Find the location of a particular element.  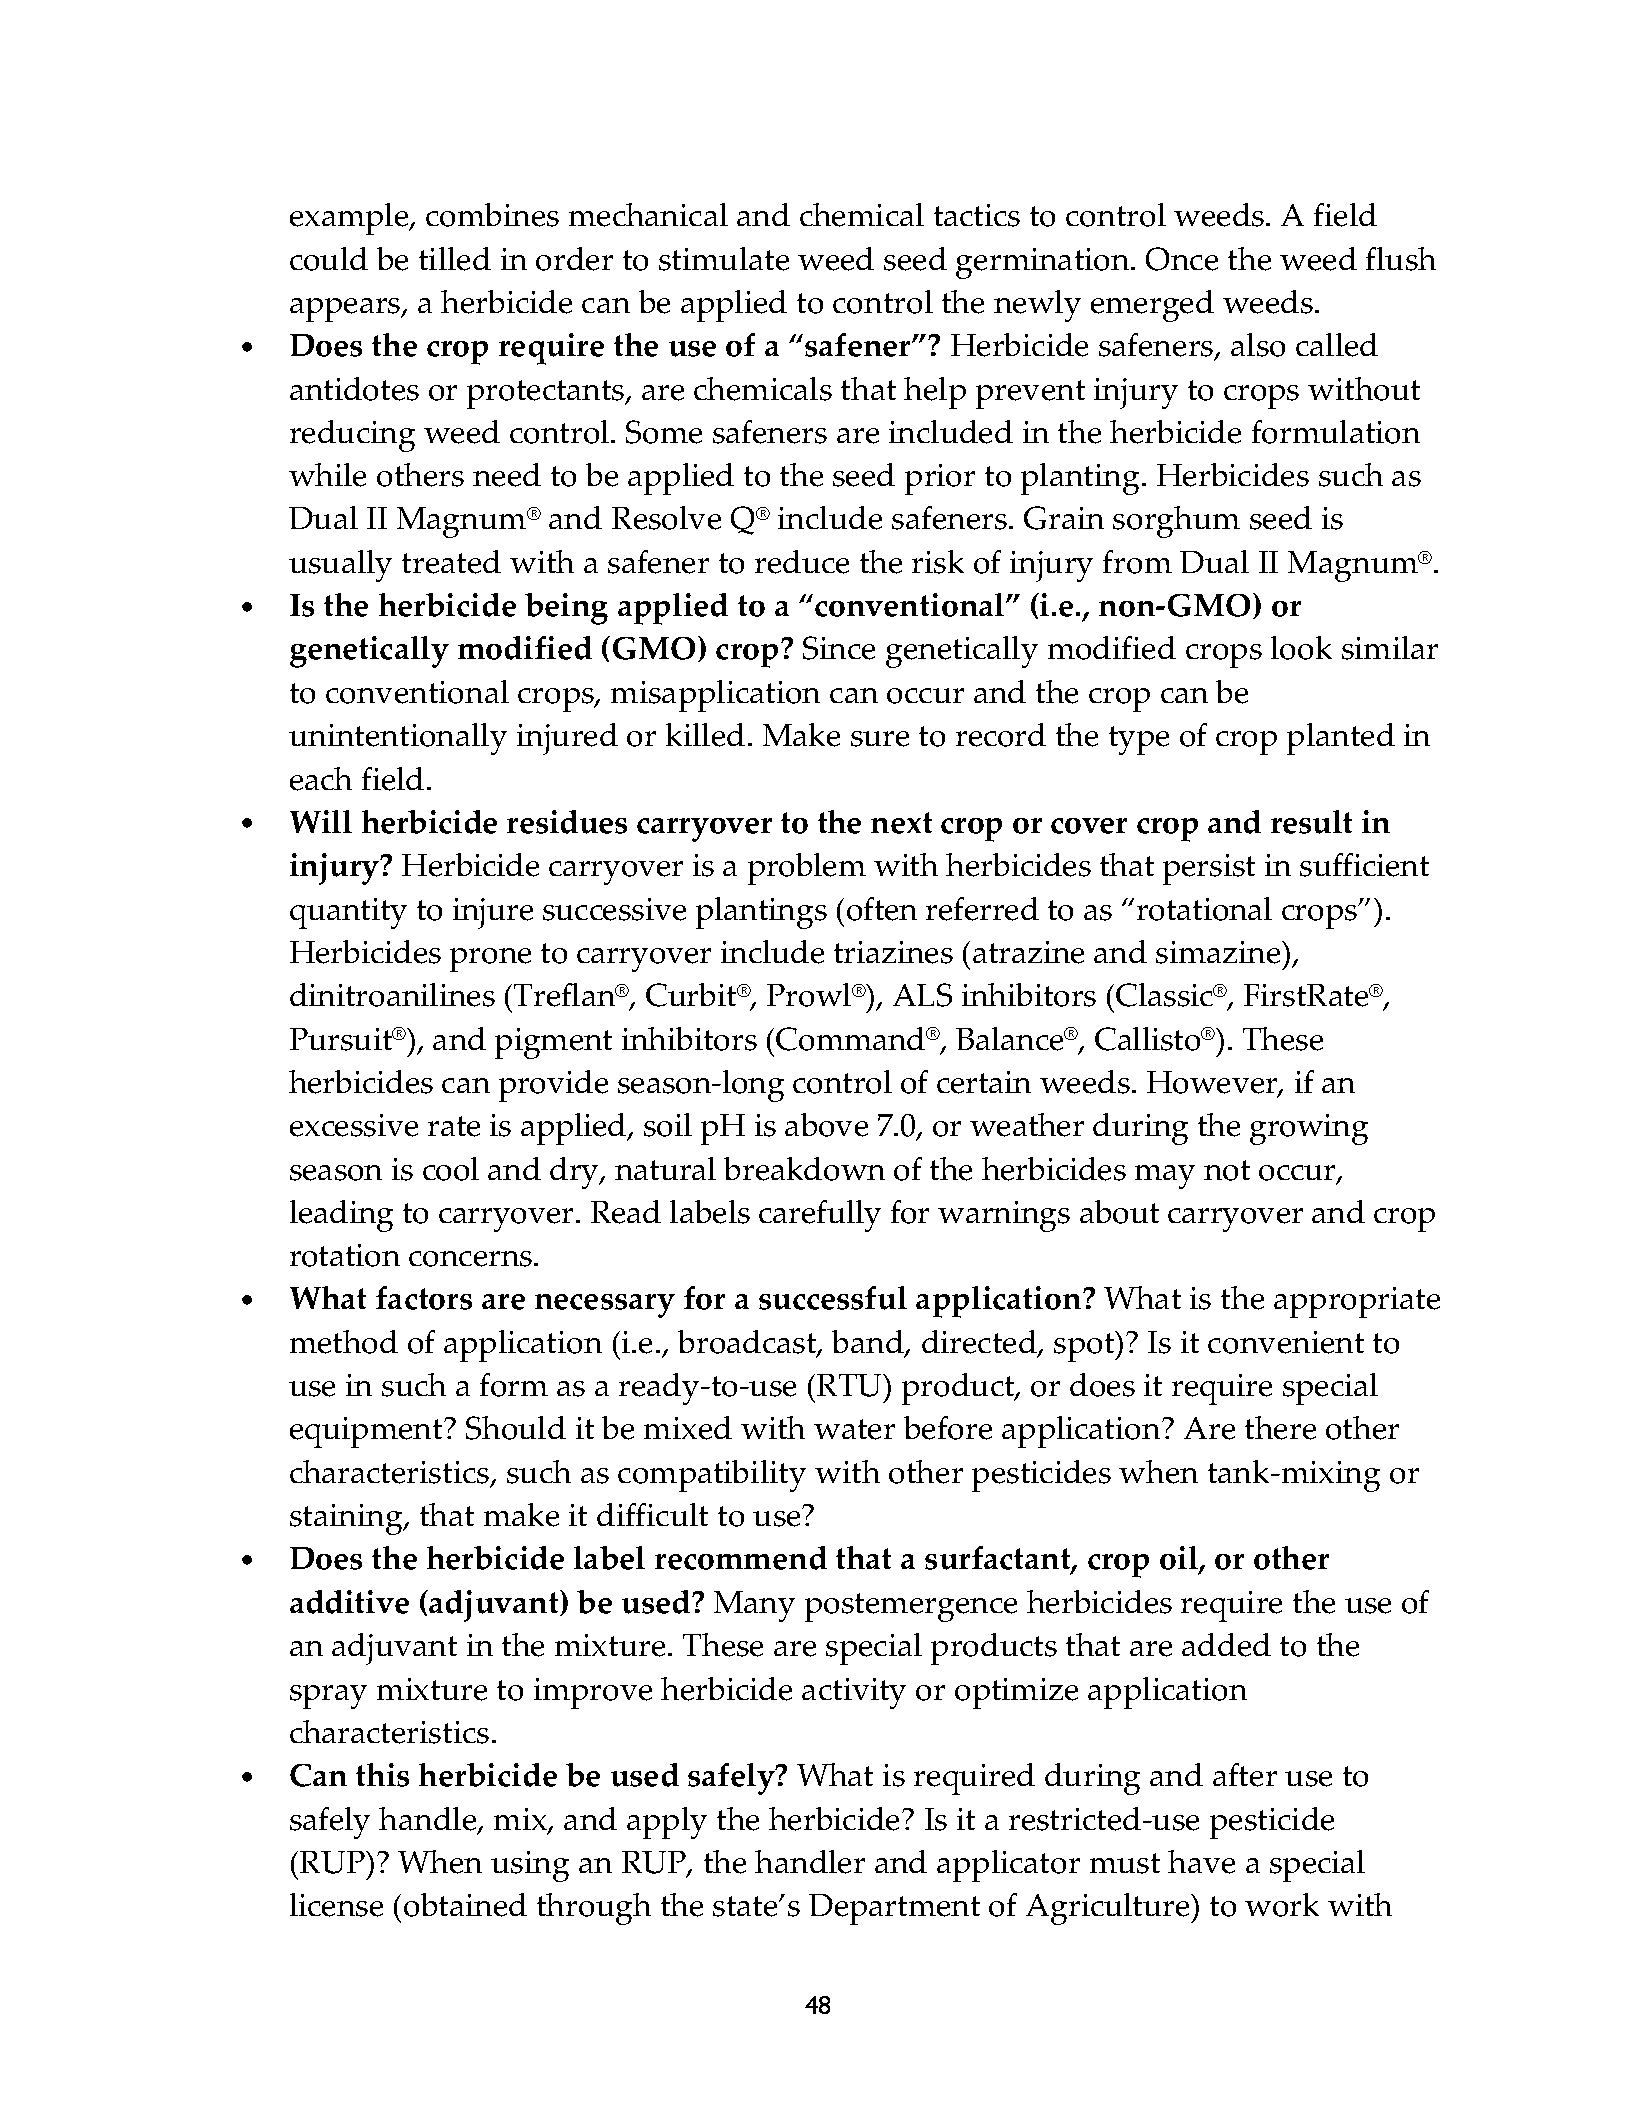

tilled is located at coordinates (455, 259).
